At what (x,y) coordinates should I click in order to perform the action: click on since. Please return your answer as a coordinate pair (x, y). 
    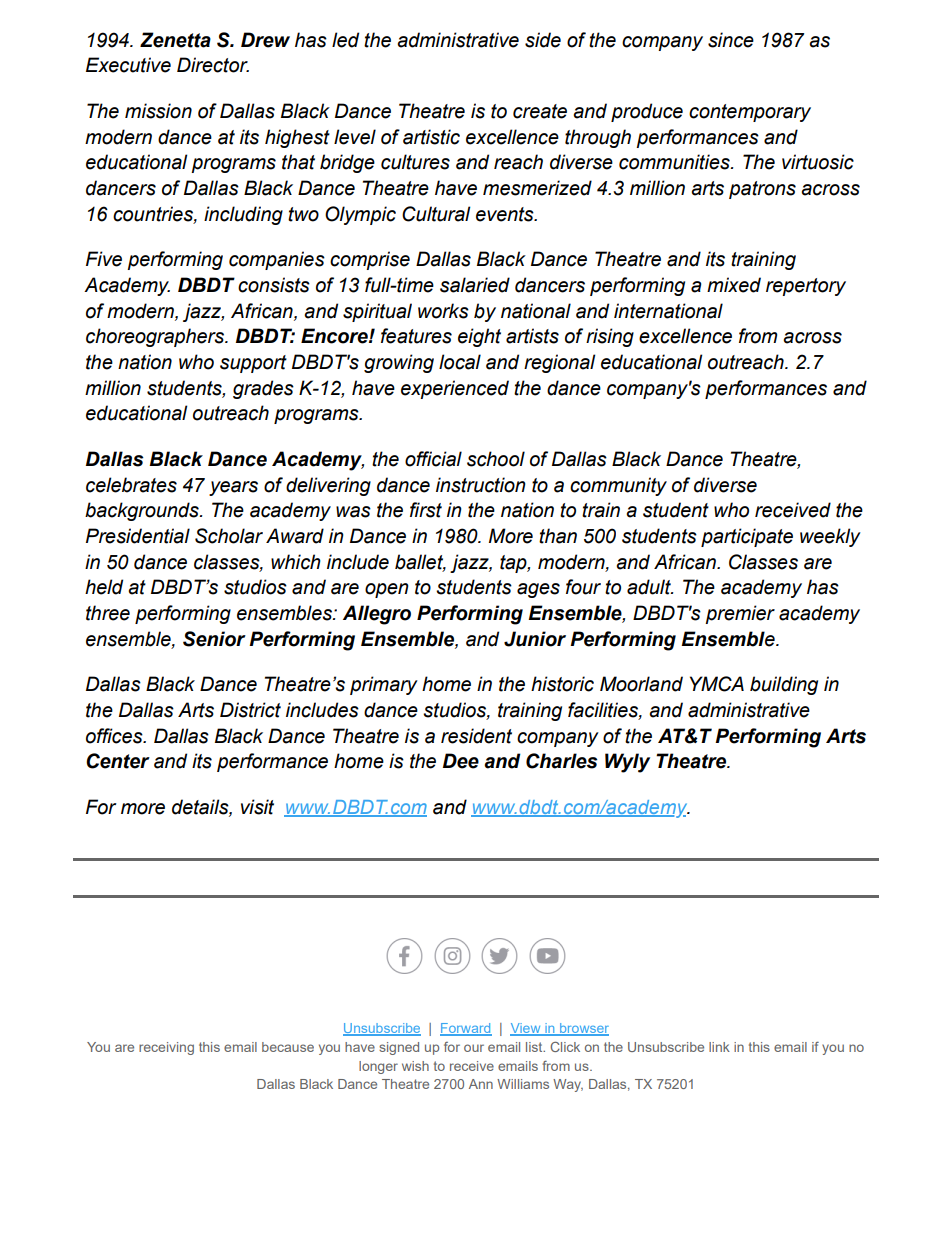
    Looking at the image, I should click on (731, 40).
